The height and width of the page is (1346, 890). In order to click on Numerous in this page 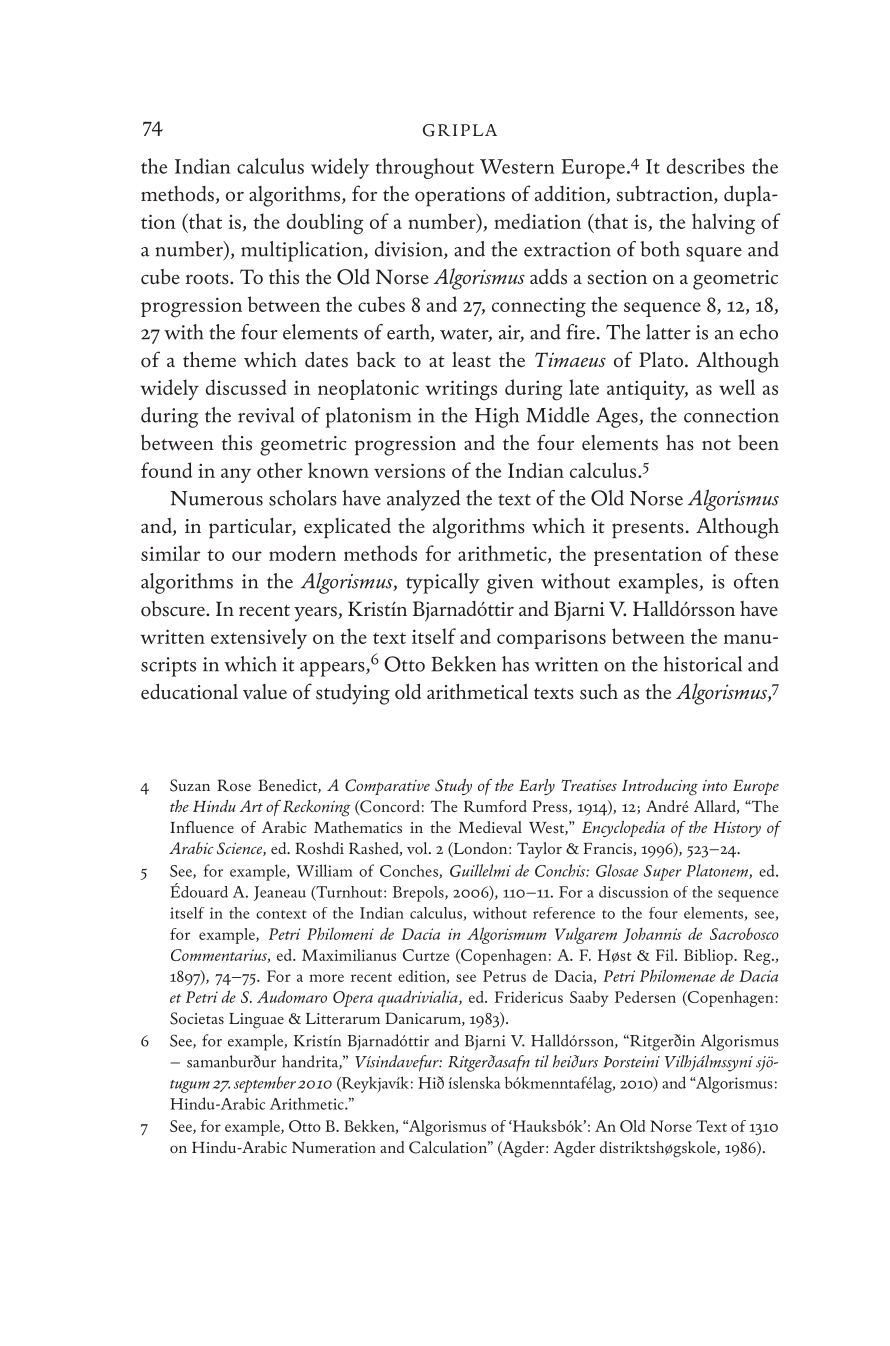, I will do `click(216, 498)`.
